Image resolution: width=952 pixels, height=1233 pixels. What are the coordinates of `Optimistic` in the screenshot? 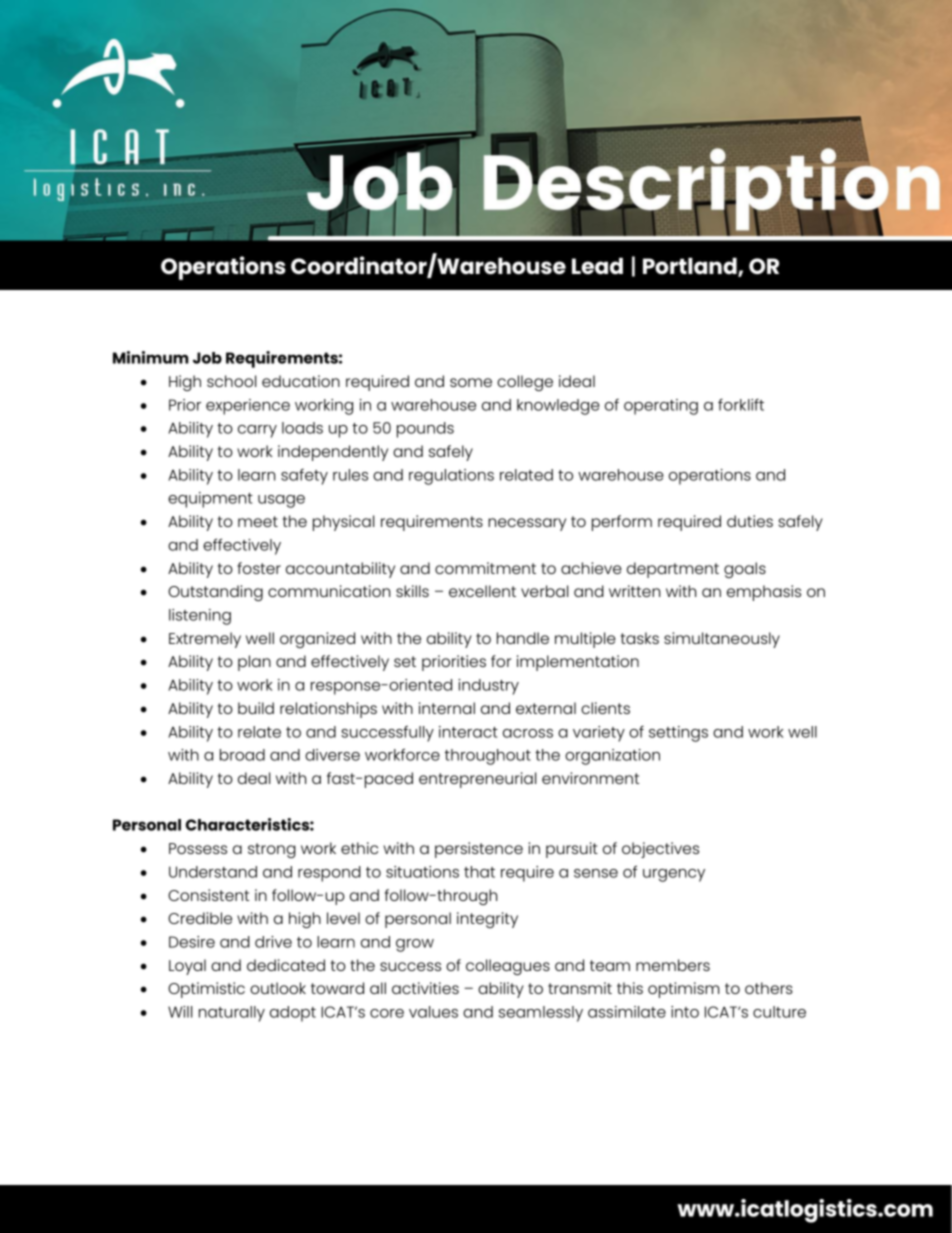 It's located at (206, 990).
